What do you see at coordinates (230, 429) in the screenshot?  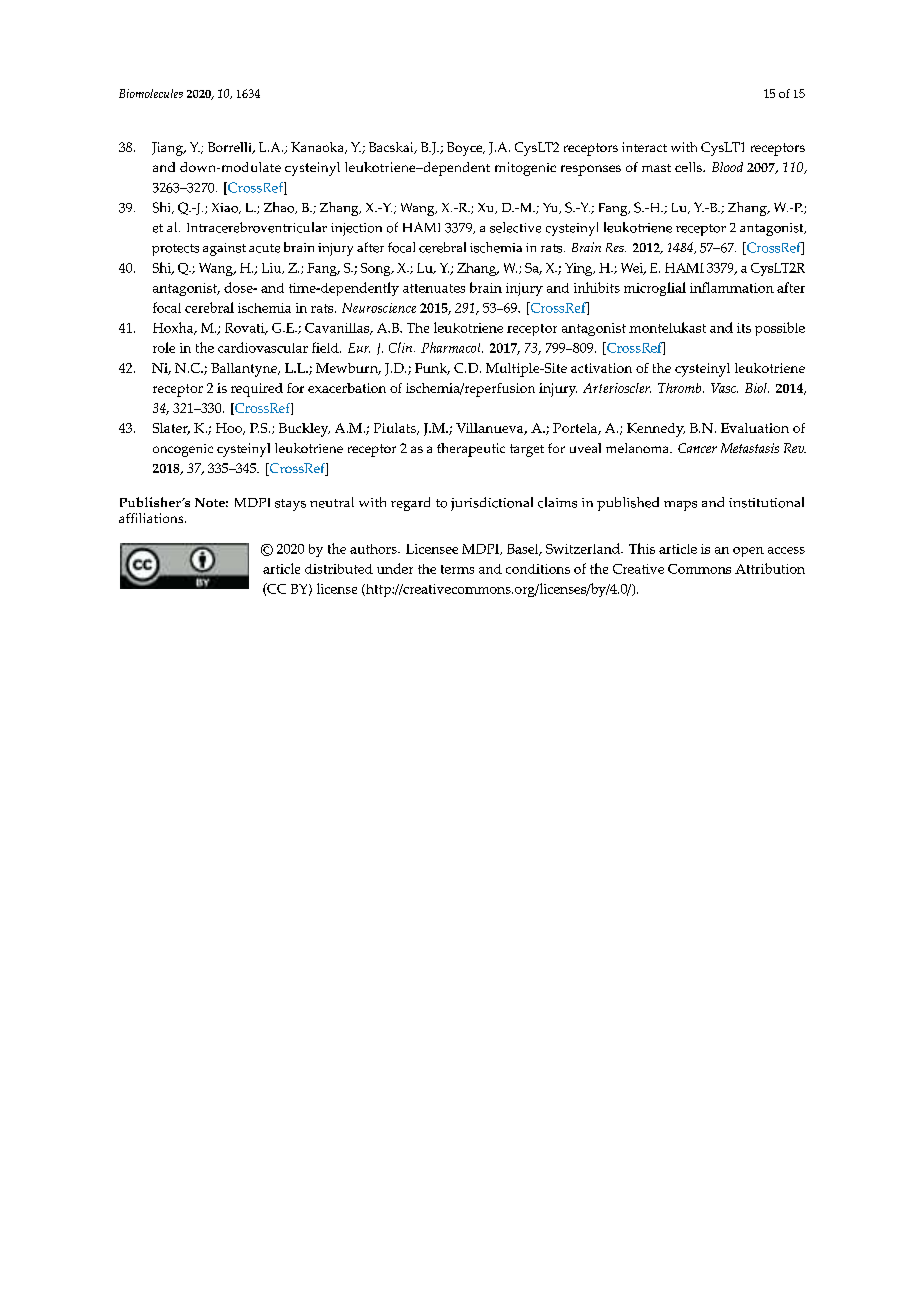 I see `Hoo` at bounding box center [230, 429].
